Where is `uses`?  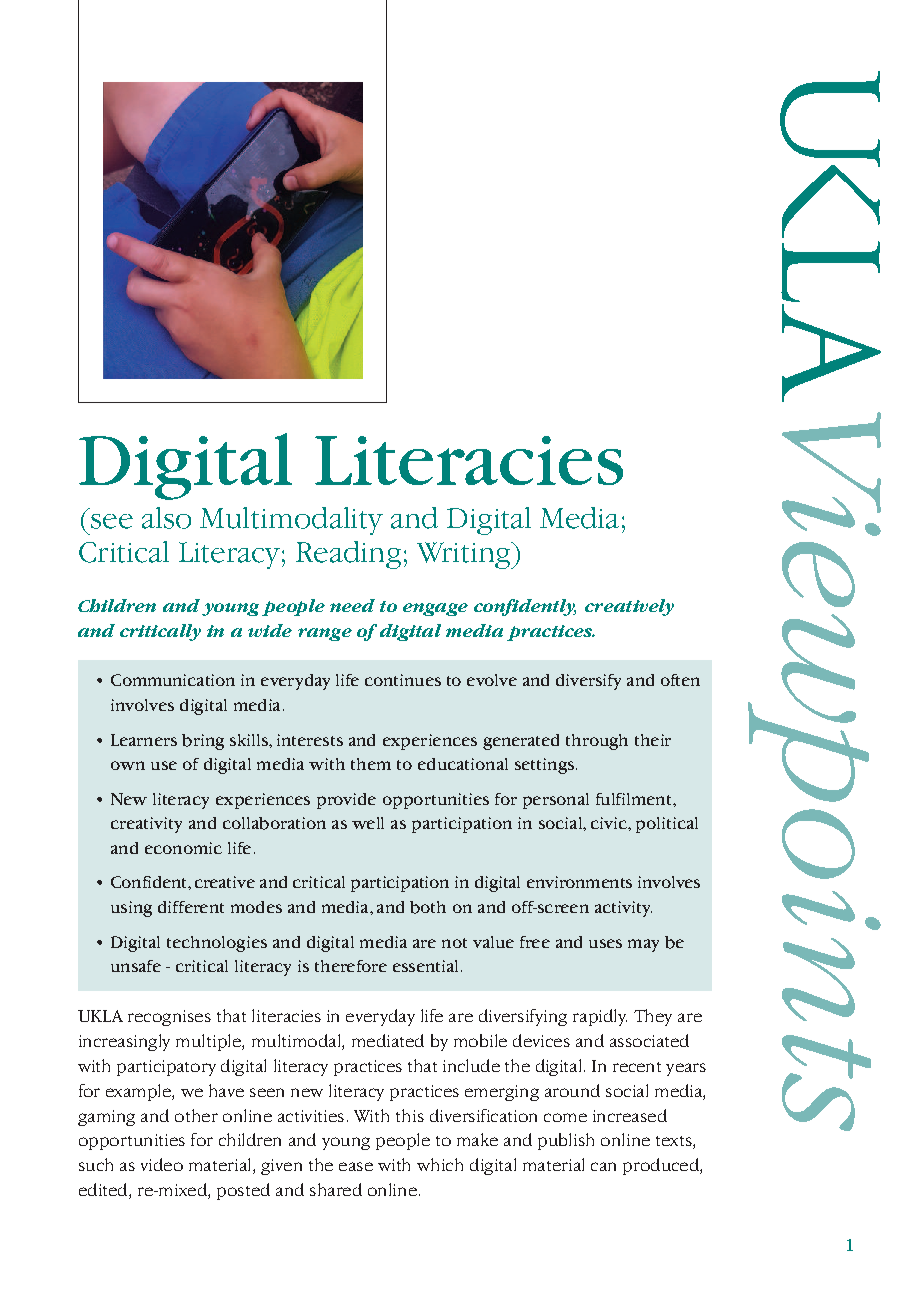
uses is located at coordinates (605, 943).
